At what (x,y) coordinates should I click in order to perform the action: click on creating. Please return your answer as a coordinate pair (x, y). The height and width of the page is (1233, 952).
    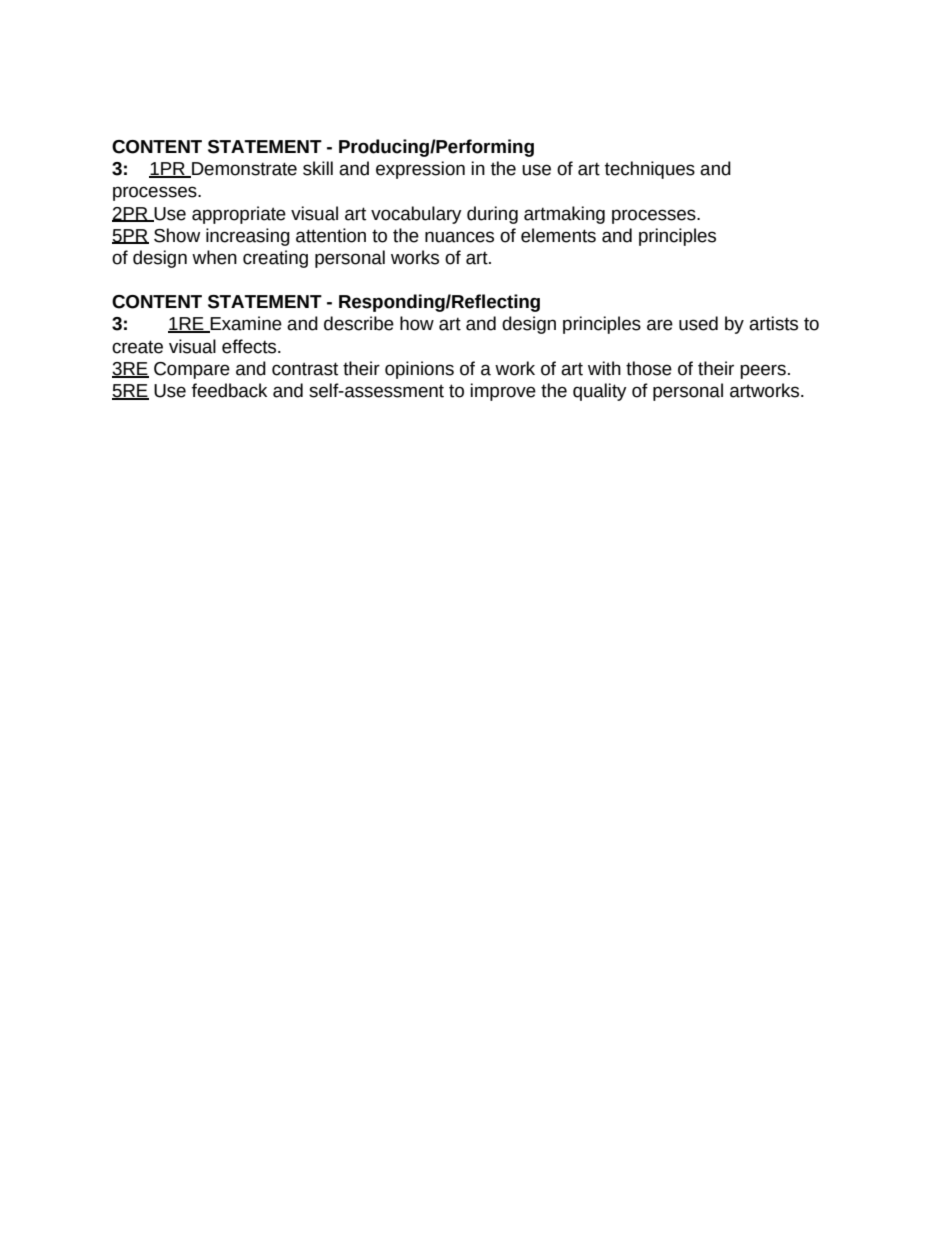
    Looking at the image, I should click on (275, 259).
